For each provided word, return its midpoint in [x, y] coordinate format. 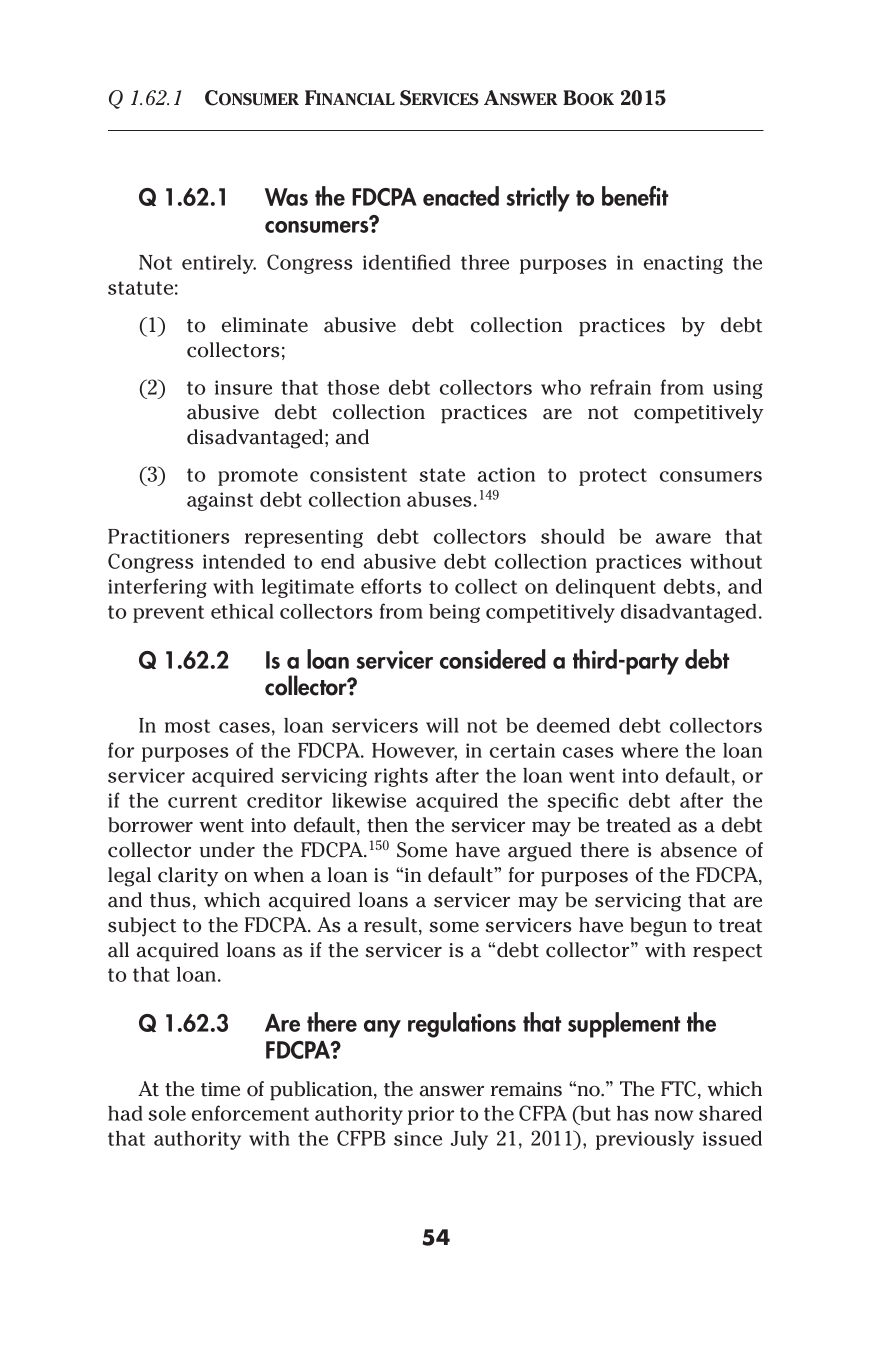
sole [167, 1113]
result [392, 926]
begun [658, 927]
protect [613, 477]
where [649, 750]
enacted [461, 196]
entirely [219, 264]
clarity [188, 877]
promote [258, 477]
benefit [635, 196]
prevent [168, 614]
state [442, 475]
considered [493, 659]
